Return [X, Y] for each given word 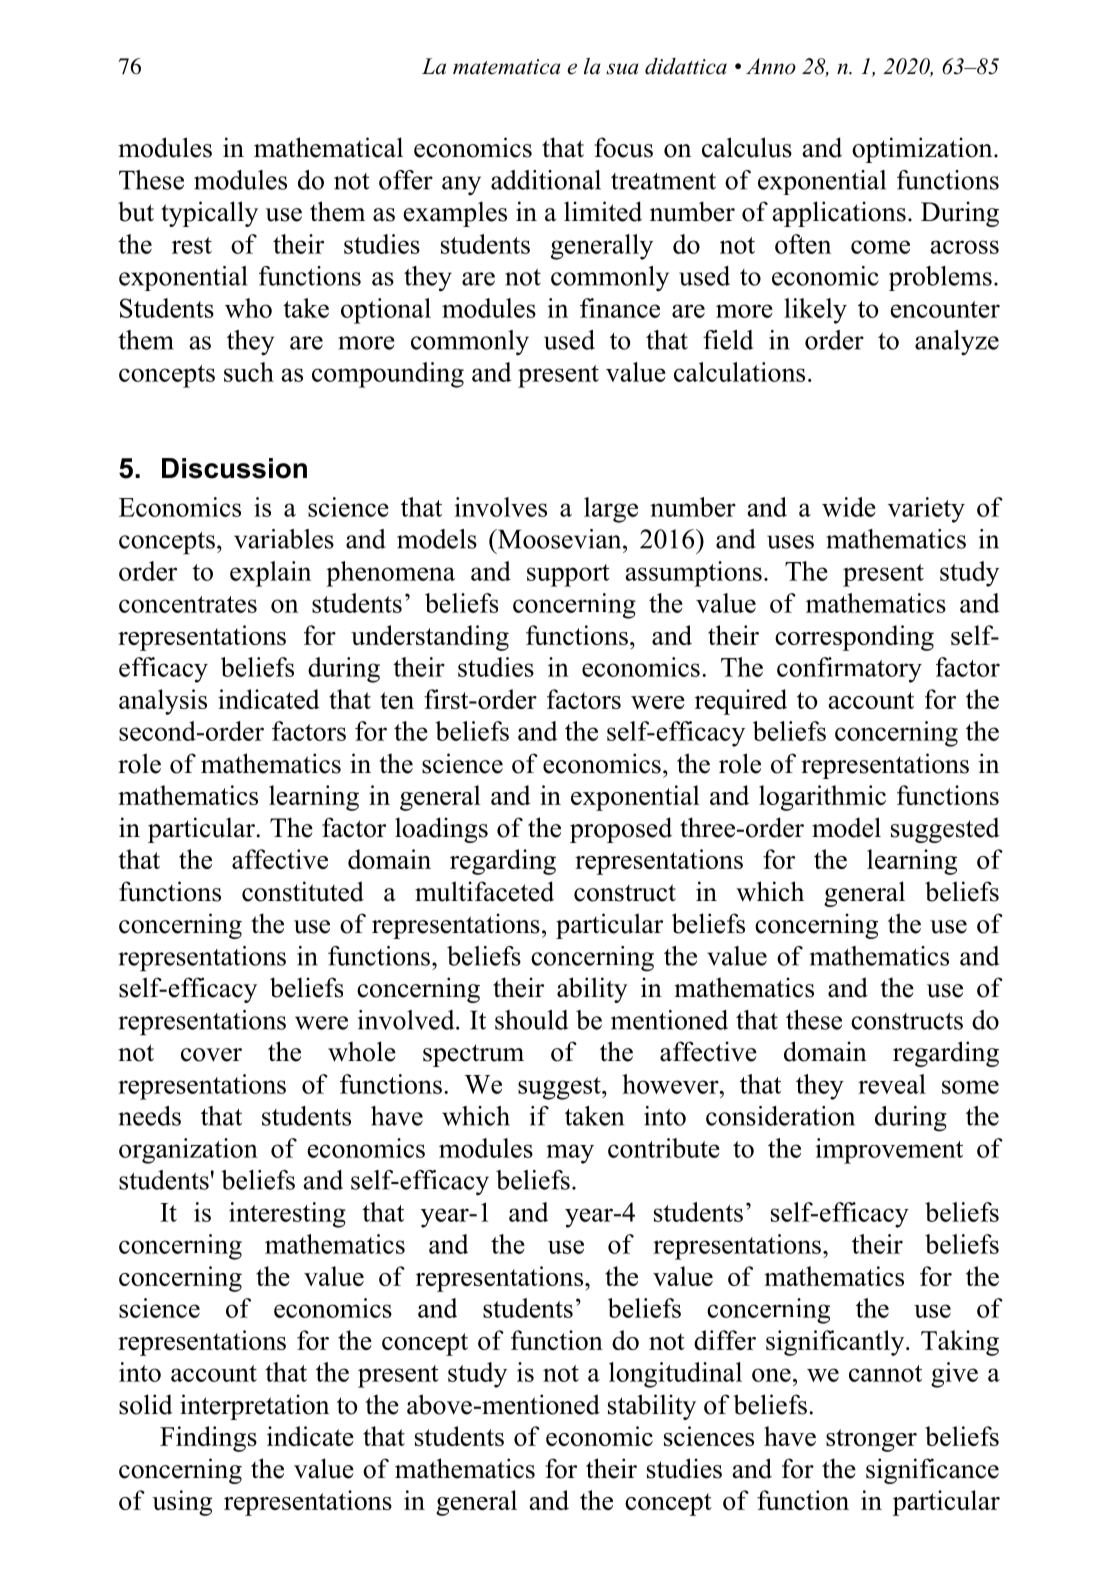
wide [849, 507]
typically [209, 214]
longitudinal [675, 1375]
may [570, 1154]
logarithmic [822, 798]
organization [188, 1151]
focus [623, 147]
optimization [923, 150]
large [611, 510]
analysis [163, 702]
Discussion [234, 468]
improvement [889, 1151]
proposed [621, 830]
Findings [208, 1439]
